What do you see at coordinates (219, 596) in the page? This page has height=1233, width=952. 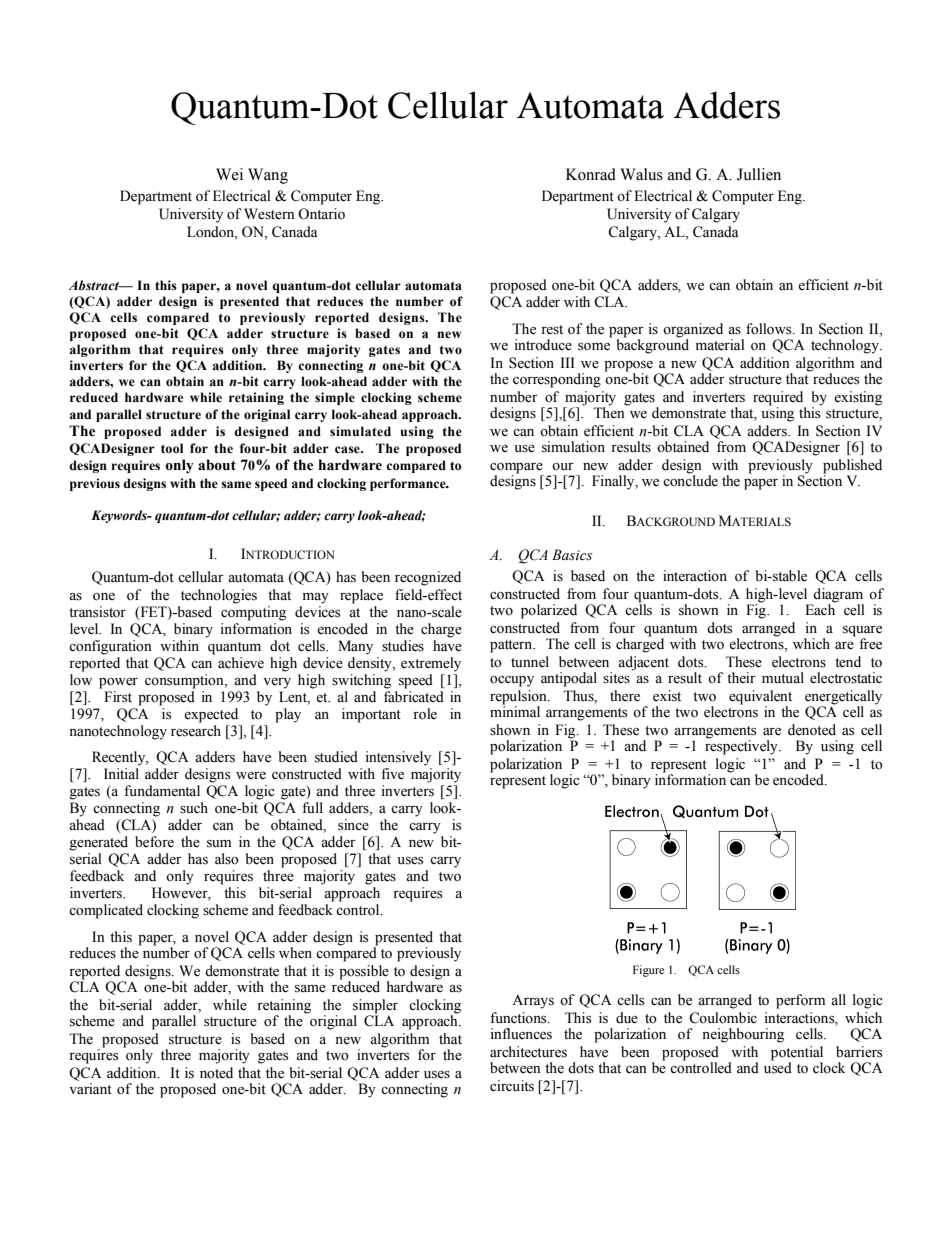 I see `technologies` at bounding box center [219, 596].
